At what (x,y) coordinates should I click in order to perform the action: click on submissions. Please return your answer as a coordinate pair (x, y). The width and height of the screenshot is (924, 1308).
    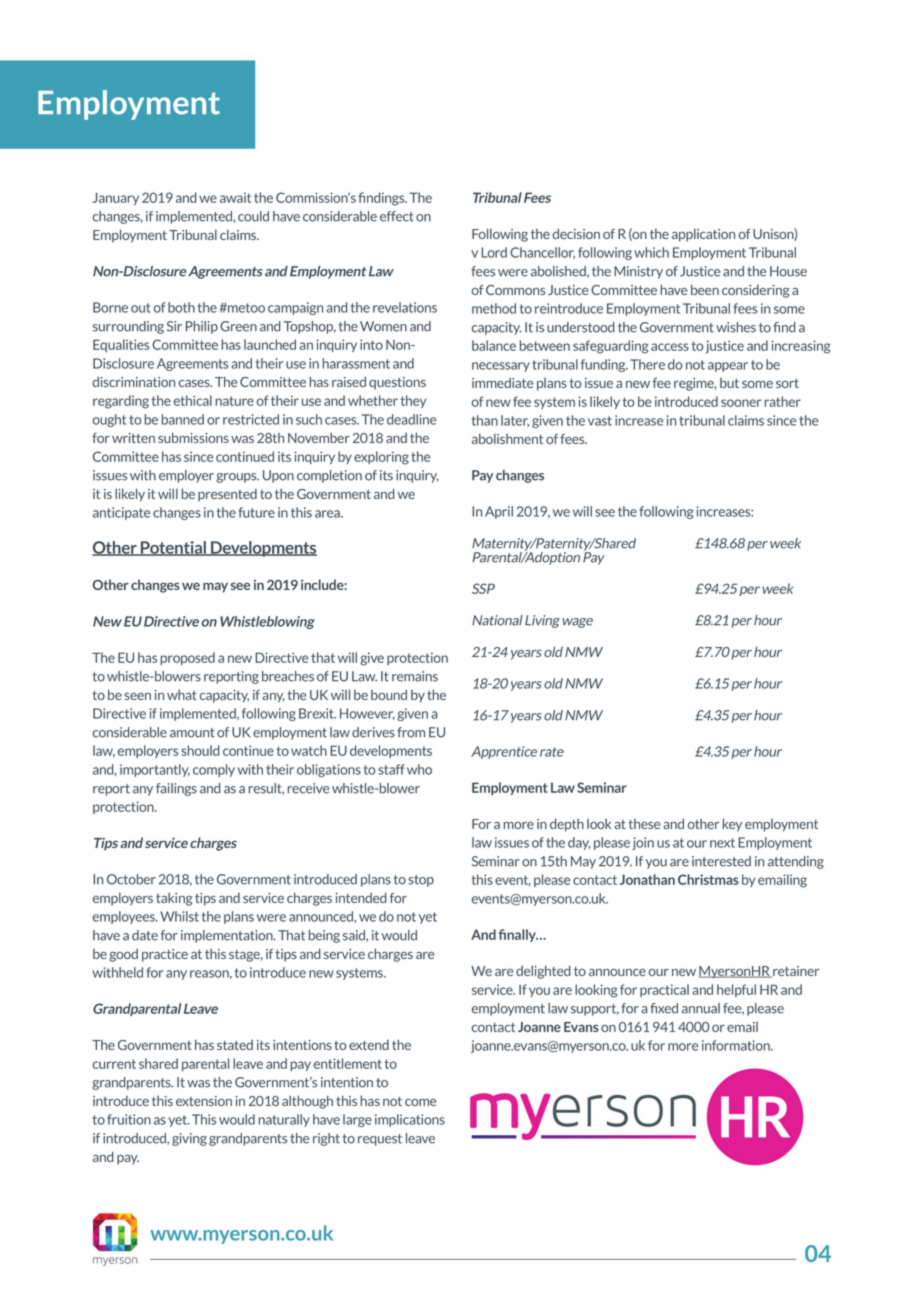
    Looking at the image, I should click on (193, 437).
